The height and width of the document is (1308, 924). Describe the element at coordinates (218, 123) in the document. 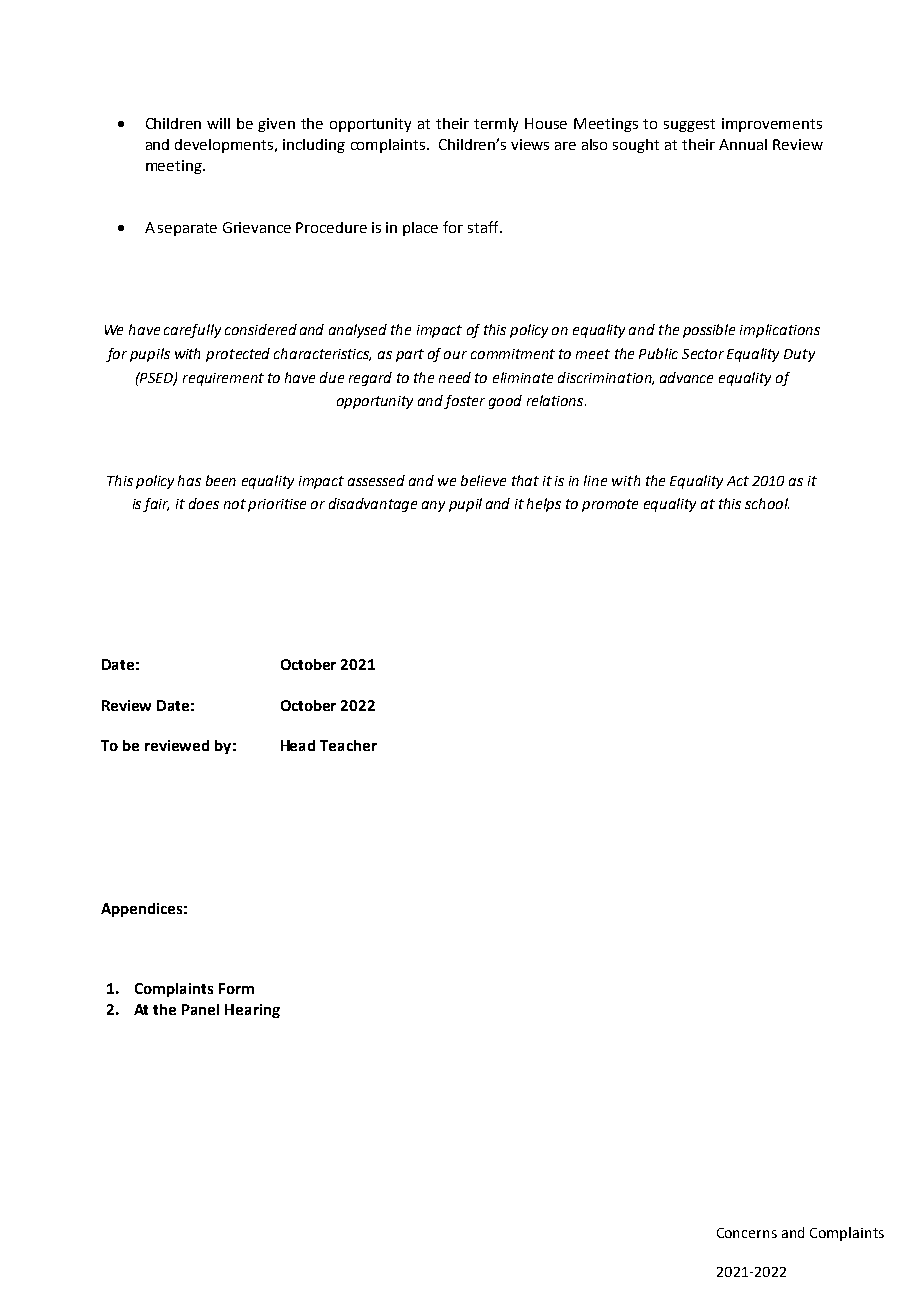

I see `will` at that location.
